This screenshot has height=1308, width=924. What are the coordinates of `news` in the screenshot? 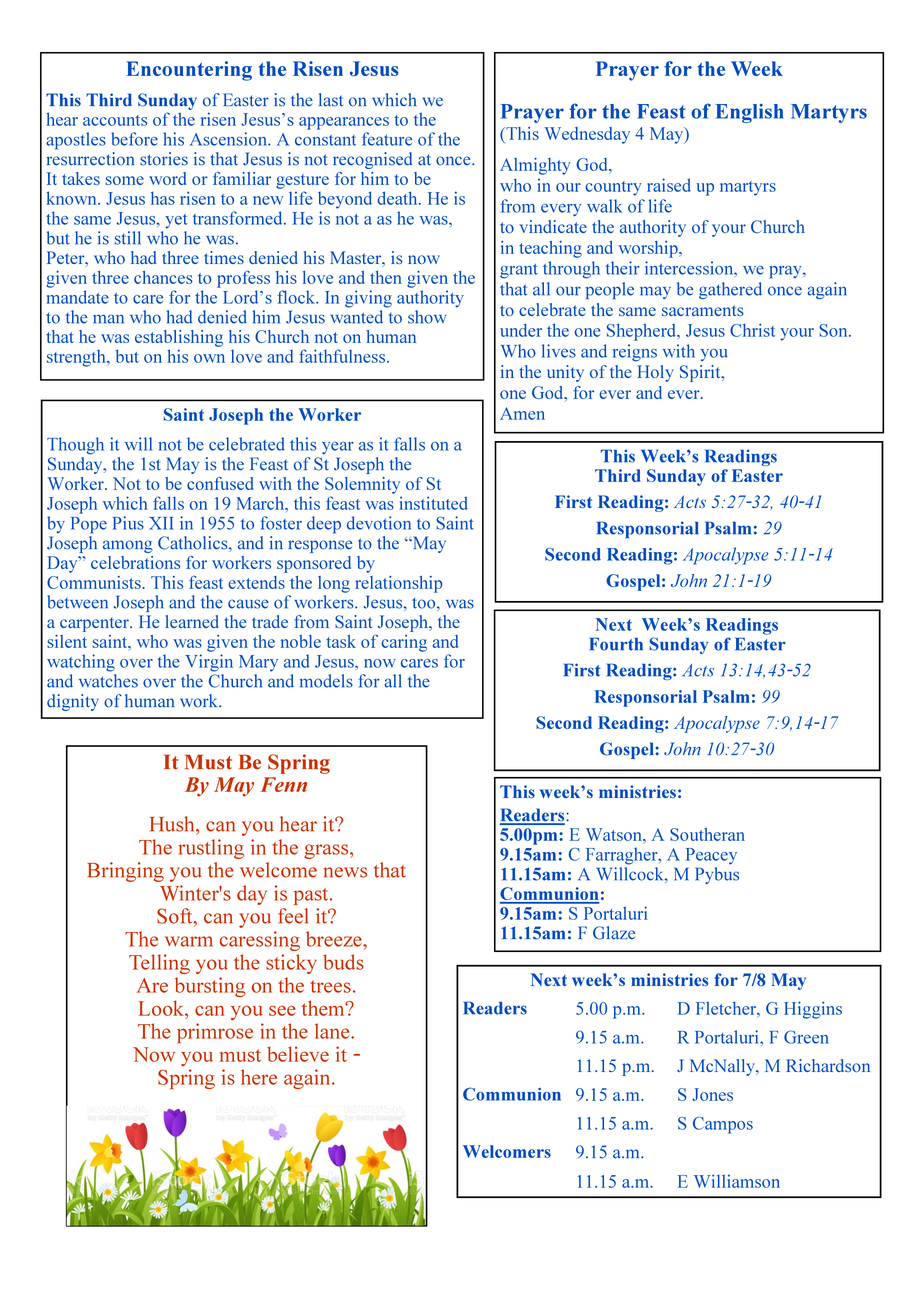 It's located at (345, 872).
